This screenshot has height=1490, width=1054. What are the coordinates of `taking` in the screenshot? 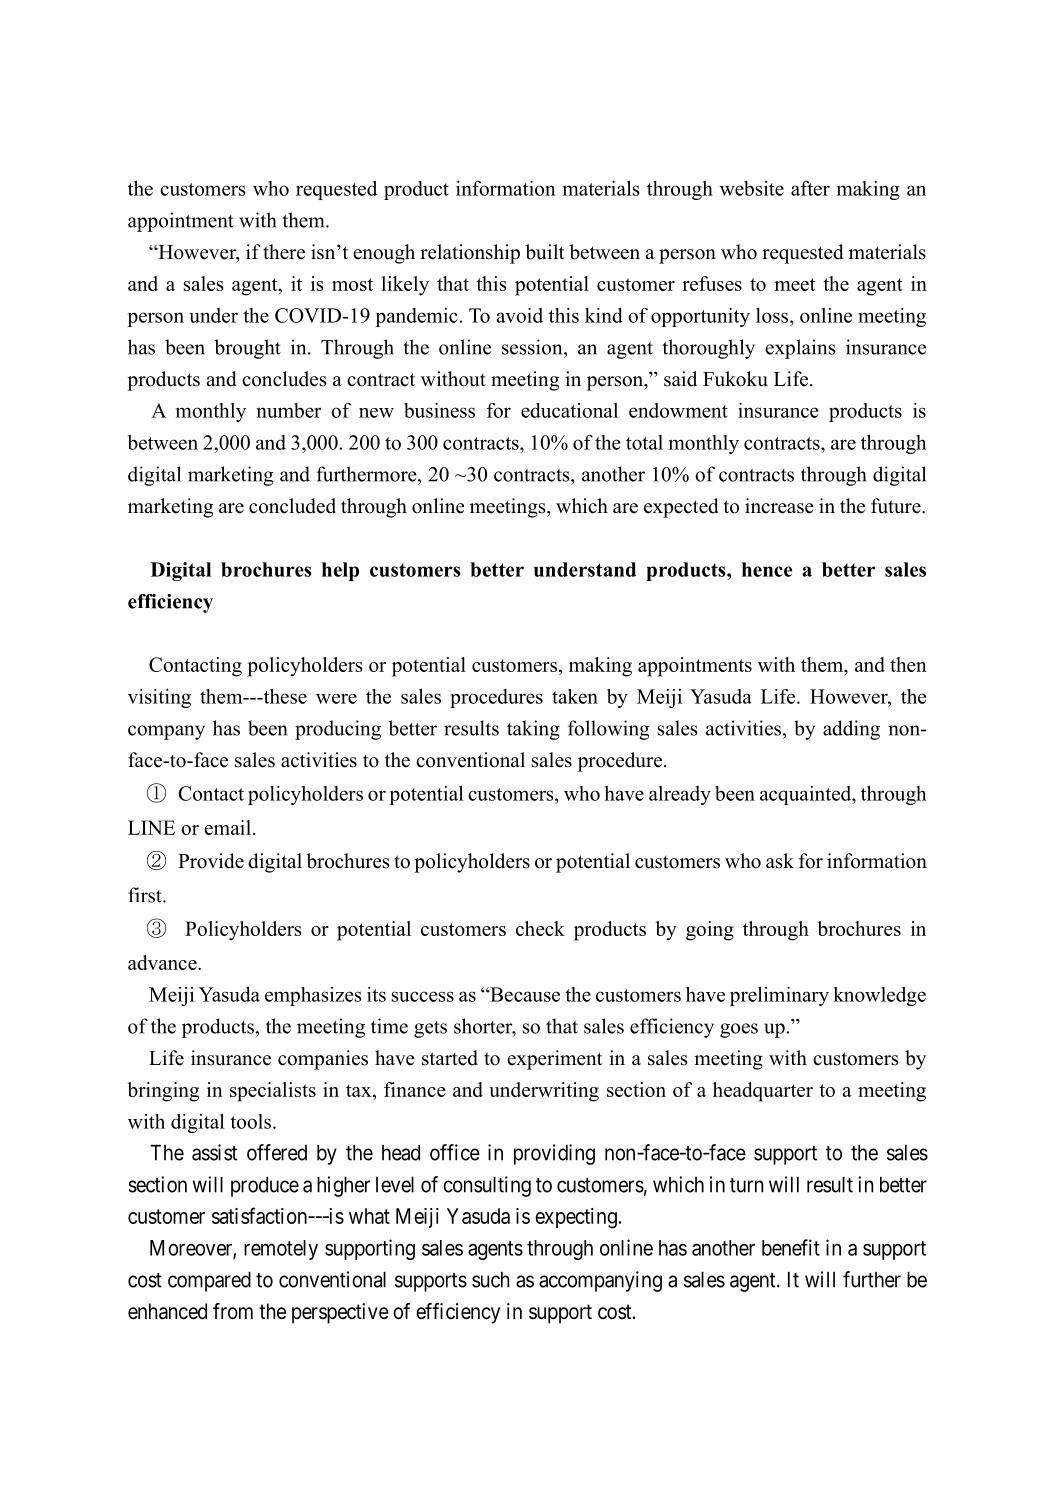 It's located at (533, 730).
